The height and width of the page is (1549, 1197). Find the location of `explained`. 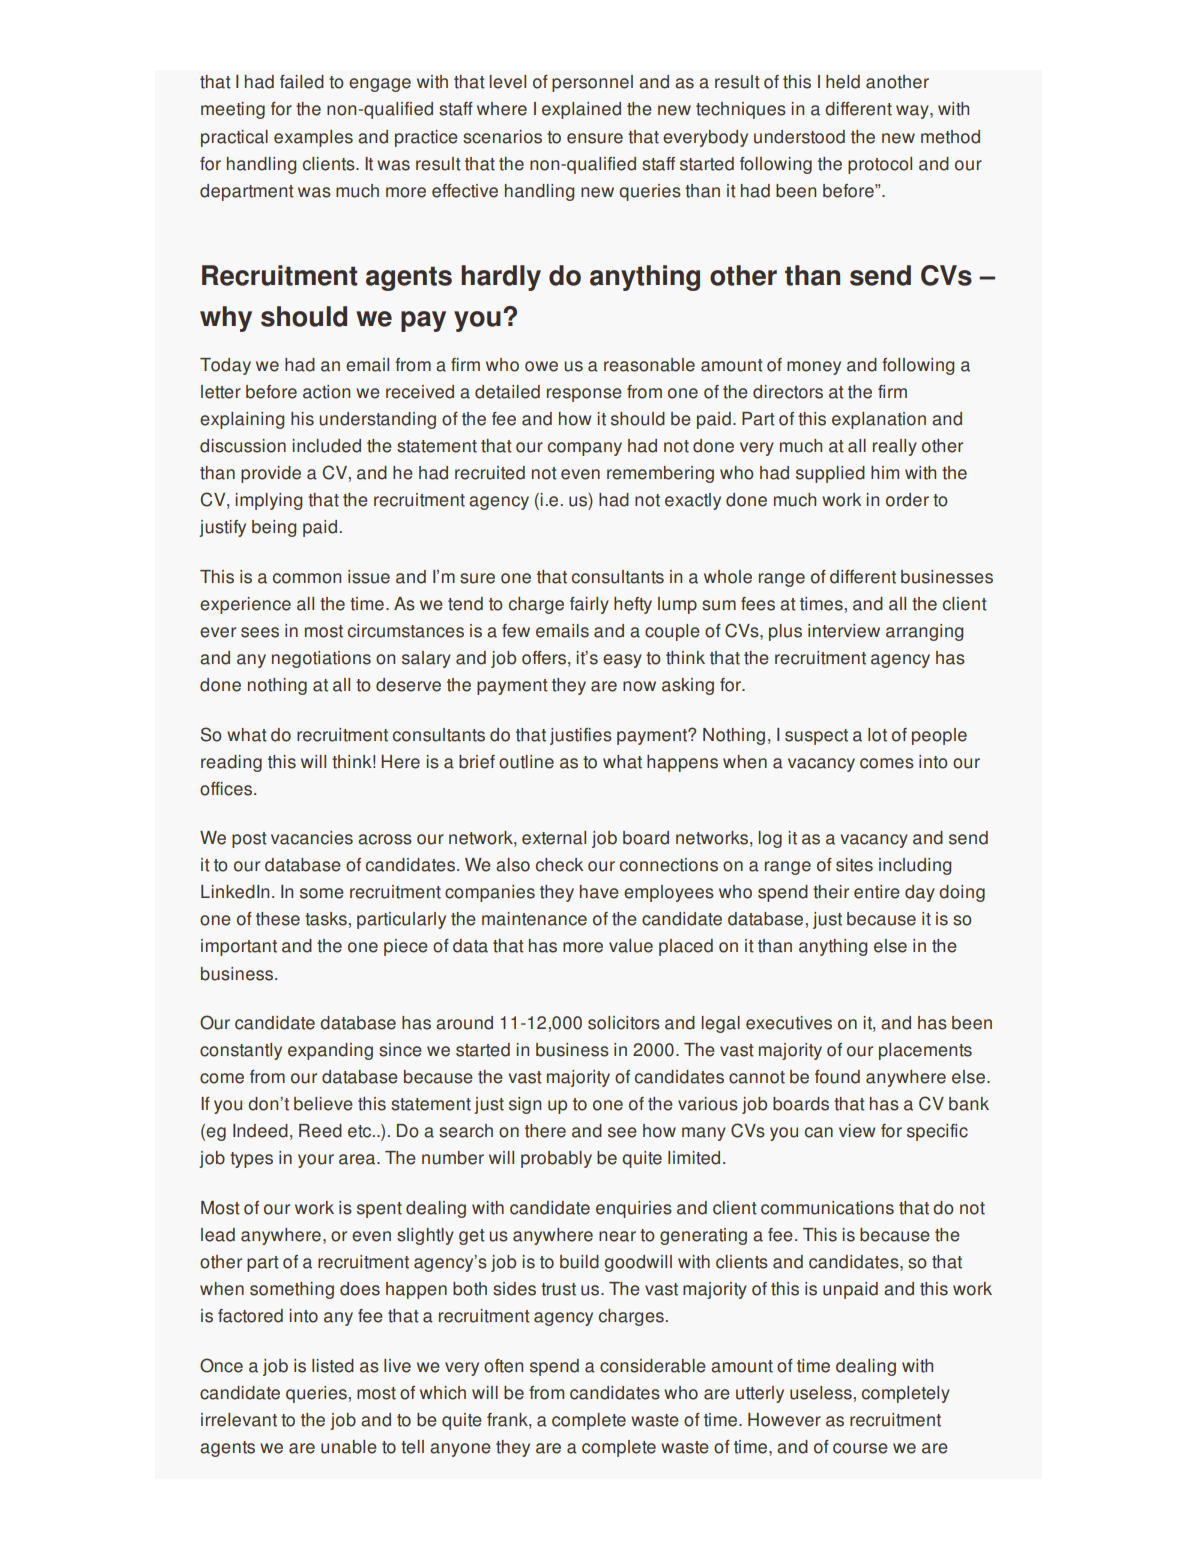

explained is located at coordinates (581, 110).
